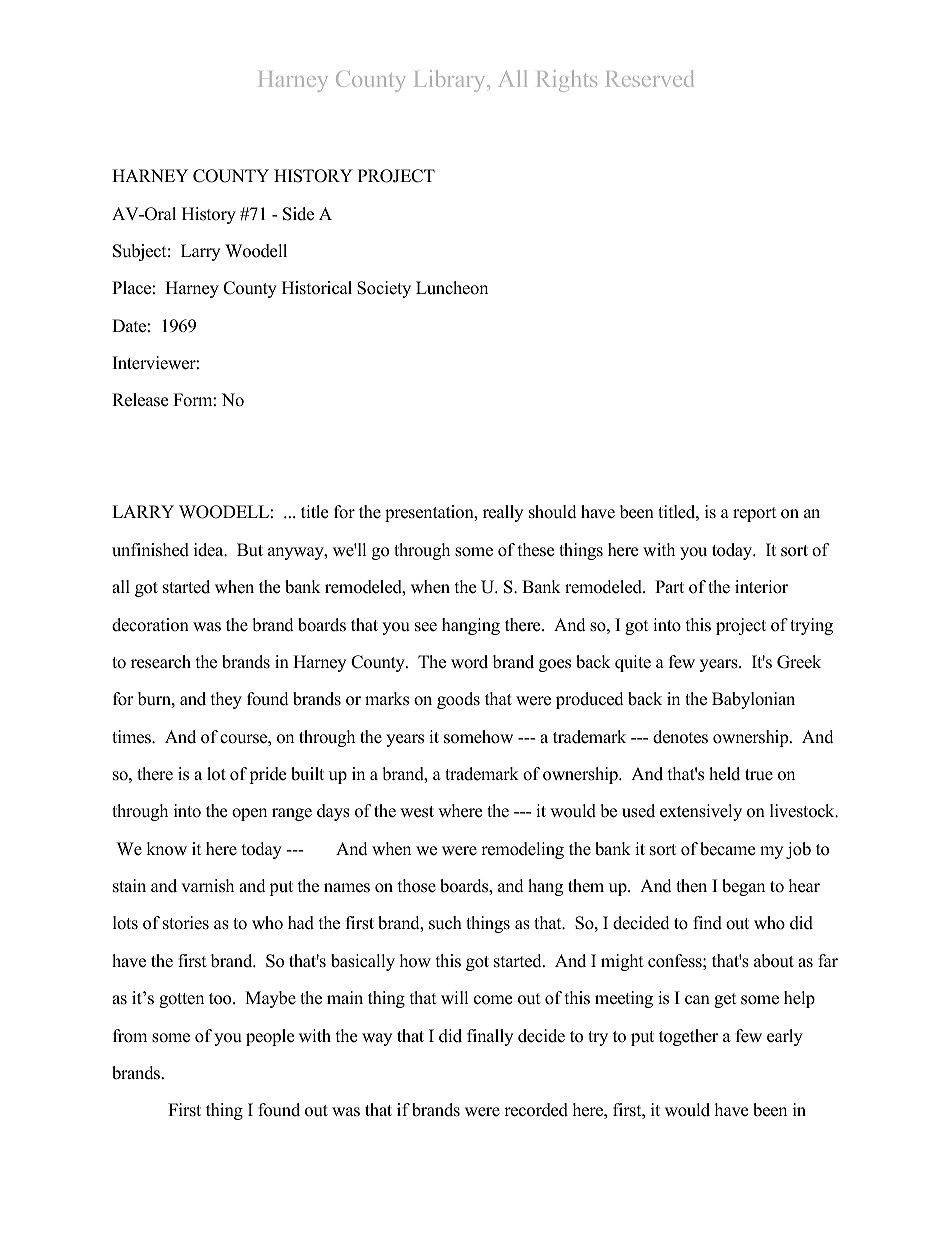 The image size is (952, 1233). What do you see at coordinates (270, 1037) in the image?
I see `people` at bounding box center [270, 1037].
